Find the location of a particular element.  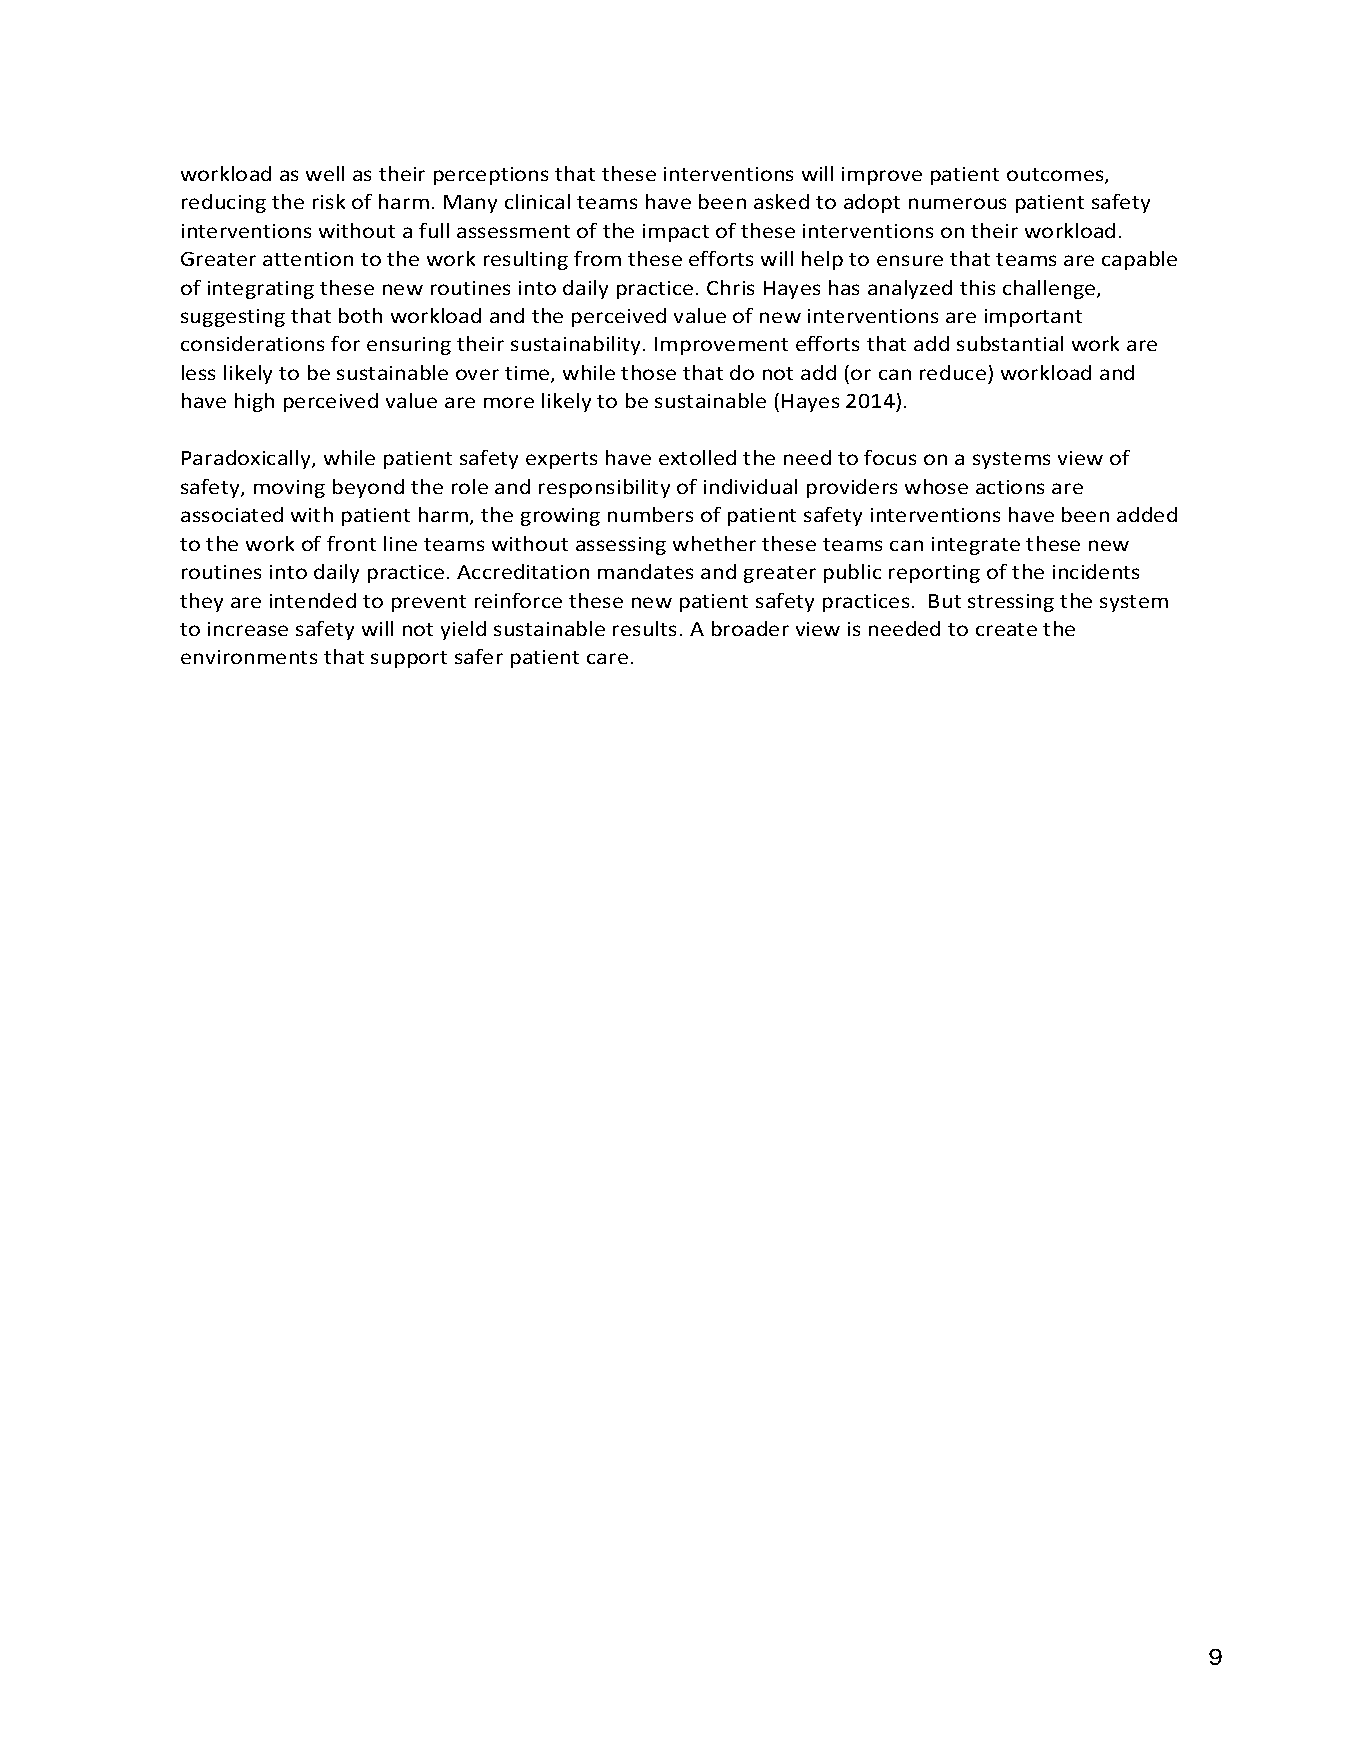

environments is located at coordinates (249, 657).
